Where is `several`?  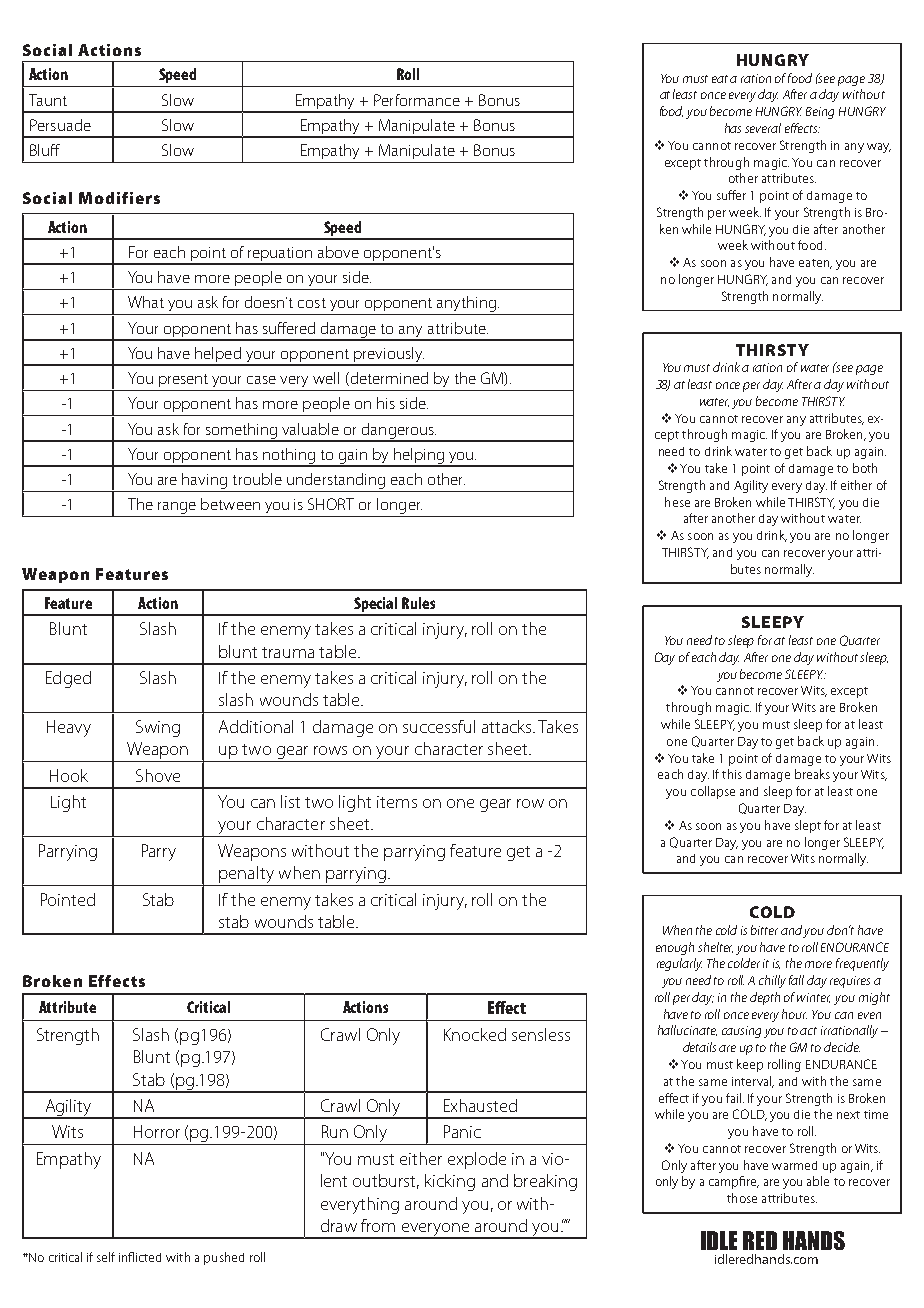
several is located at coordinates (763, 128).
